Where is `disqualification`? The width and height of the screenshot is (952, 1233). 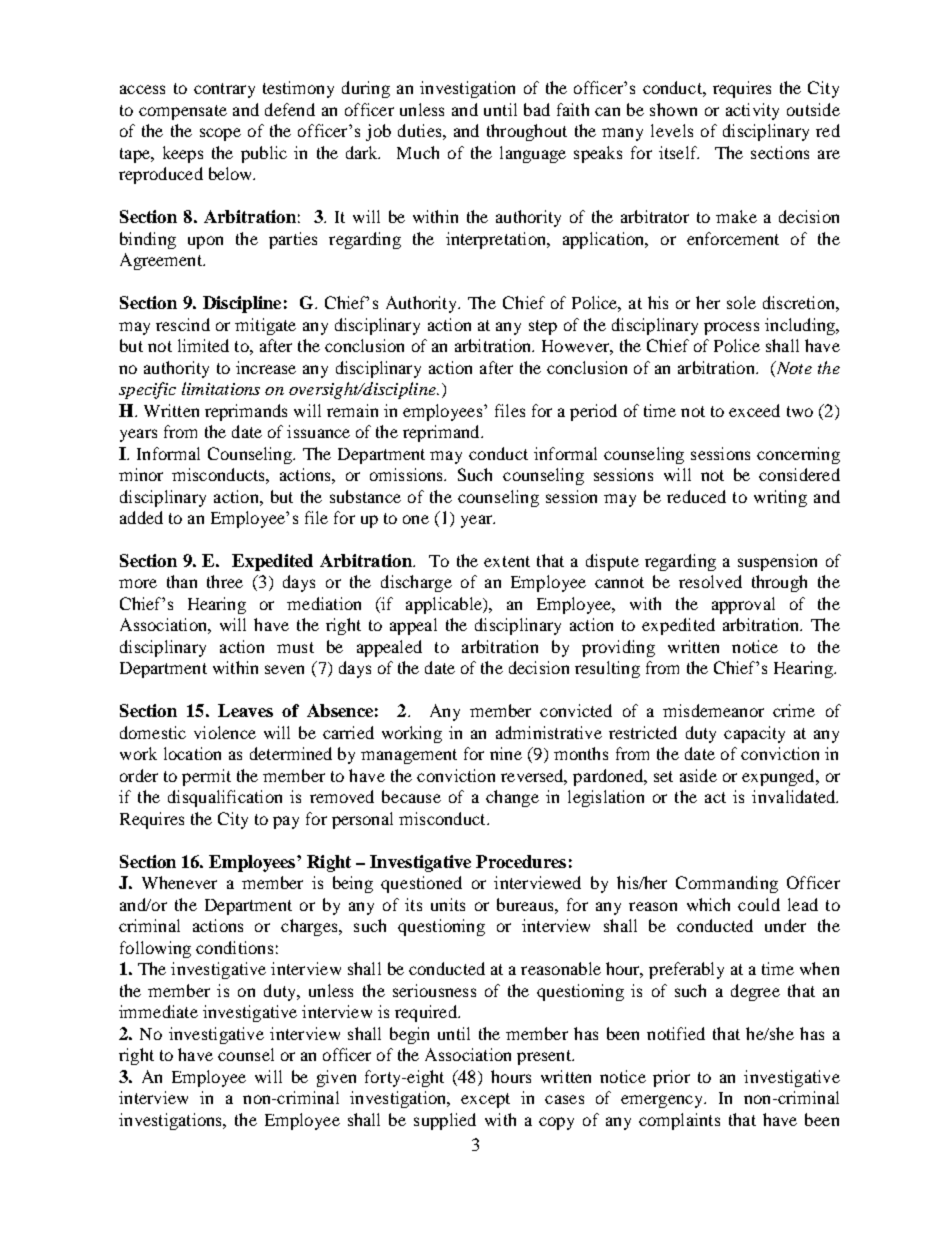 disqualification is located at coordinates (225, 798).
